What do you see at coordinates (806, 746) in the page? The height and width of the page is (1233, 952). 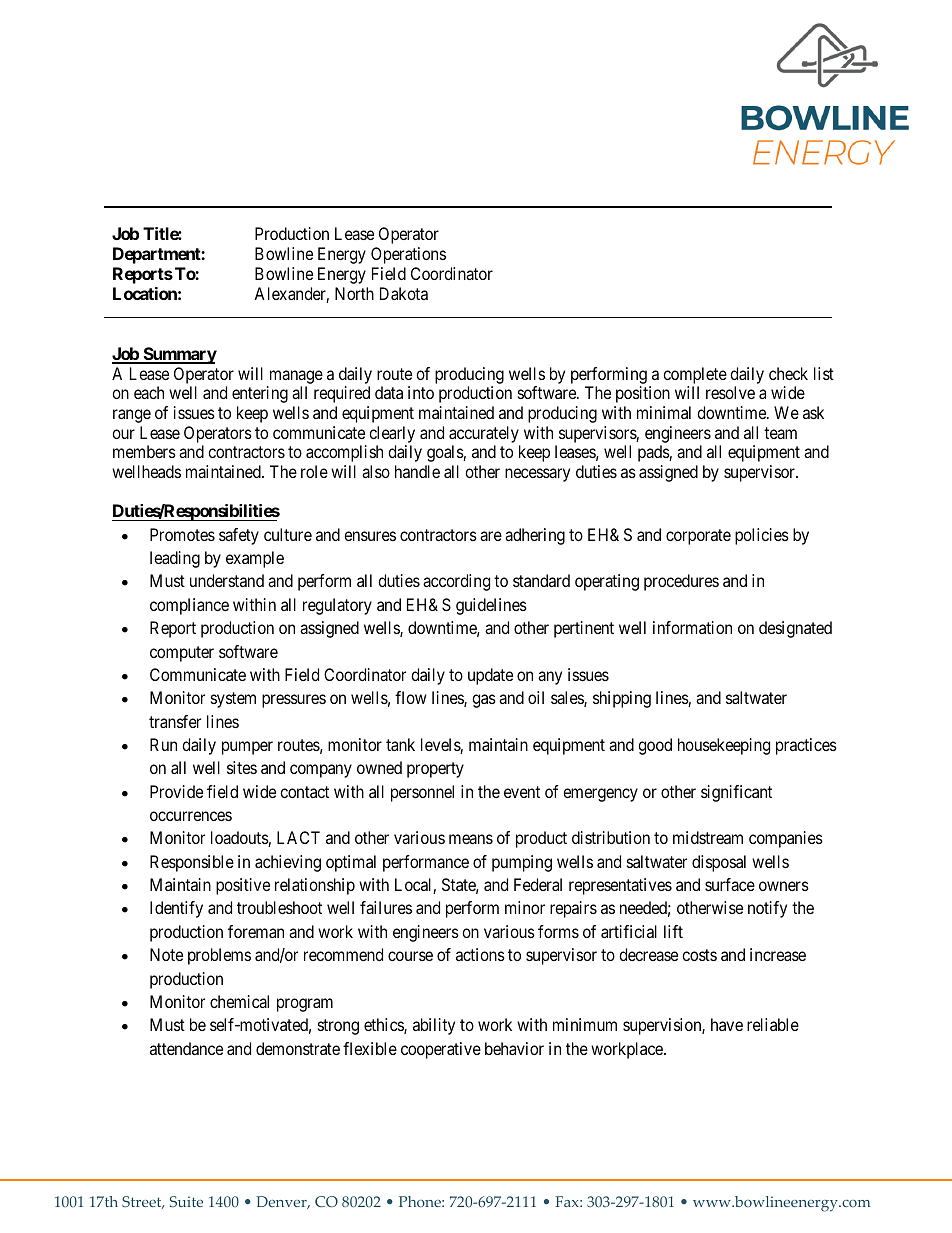 I see `practices` at bounding box center [806, 746].
